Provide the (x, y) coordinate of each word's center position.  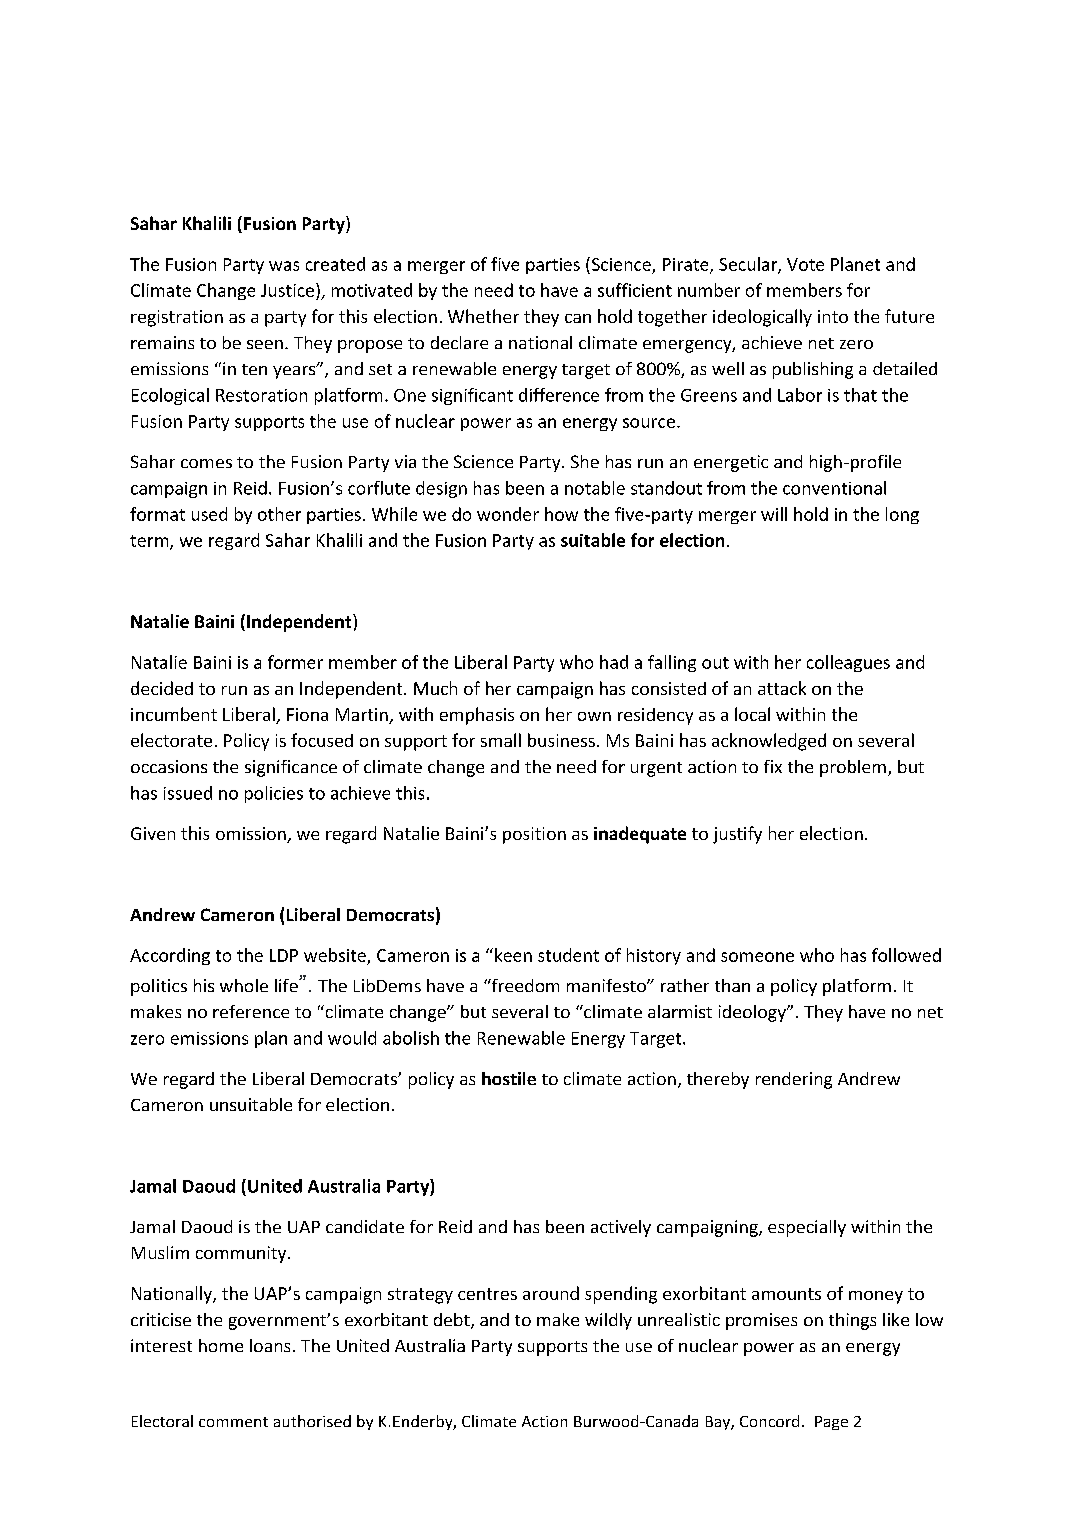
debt (453, 1321)
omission (252, 835)
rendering (794, 1080)
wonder (508, 514)
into (833, 316)
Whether (483, 316)
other (279, 514)
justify (737, 835)
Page (831, 1423)
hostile (509, 1078)
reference (251, 1011)
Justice (287, 290)
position (534, 835)
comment (233, 1422)
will (774, 514)
